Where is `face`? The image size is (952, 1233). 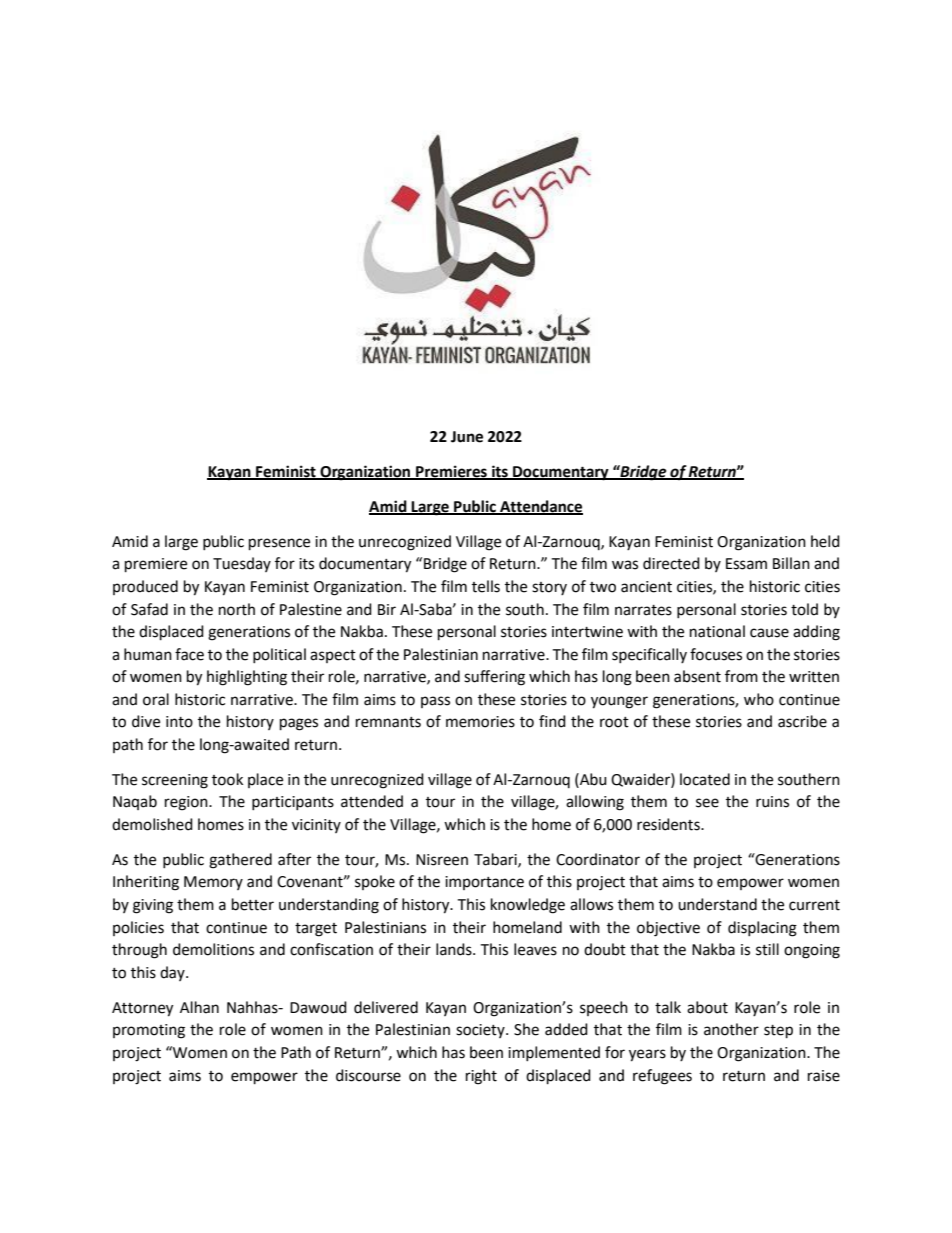 face is located at coordinates (189, 654).
